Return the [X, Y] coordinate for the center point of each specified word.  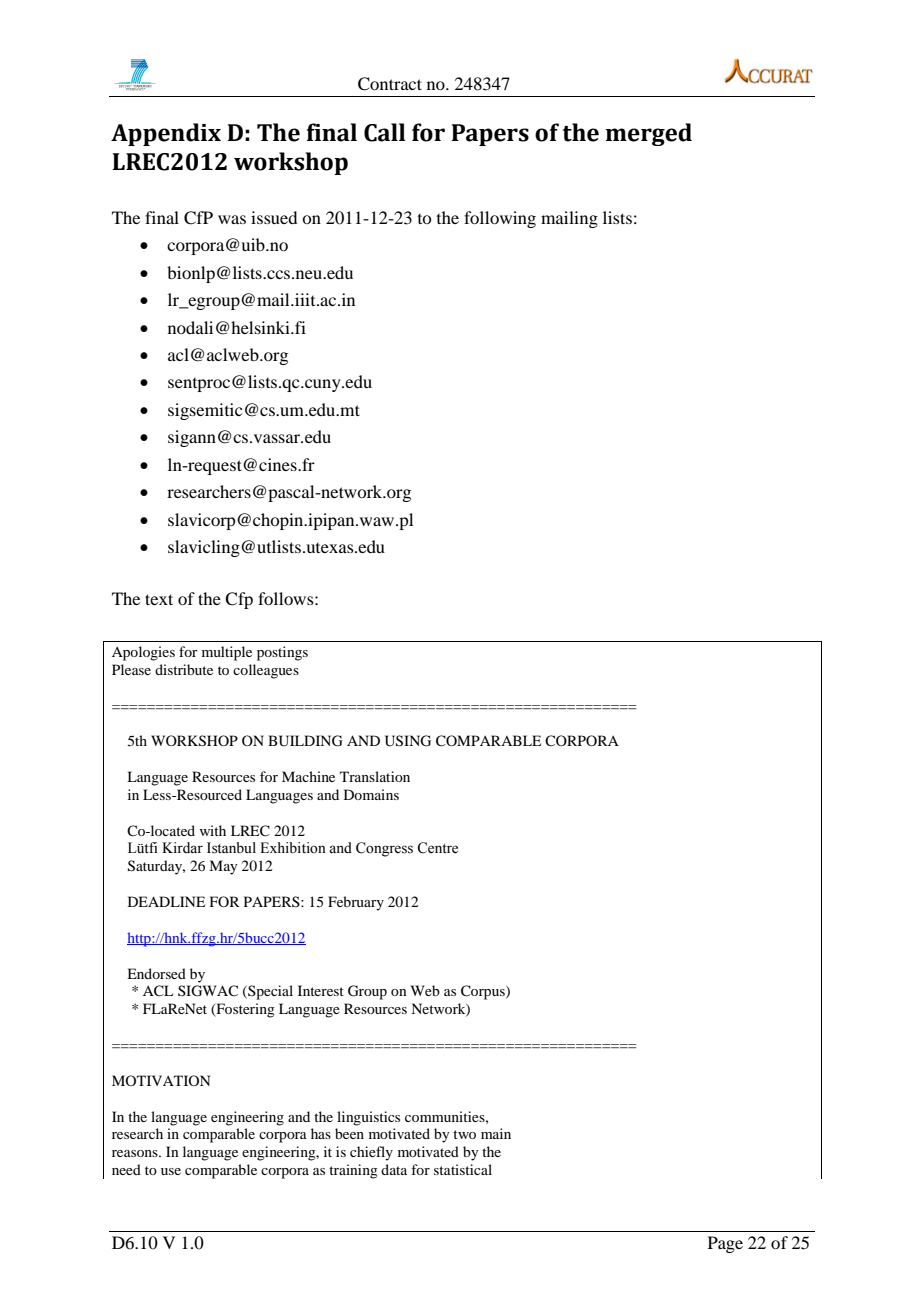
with [212, 830]
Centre [437, 848]
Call [385, 132]
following [500, 219]
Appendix [166, 134]
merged [648, 134]
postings [282, 653]
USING [408, 741]
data [394, 1169]
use [171, 1171]
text [159, 599]
